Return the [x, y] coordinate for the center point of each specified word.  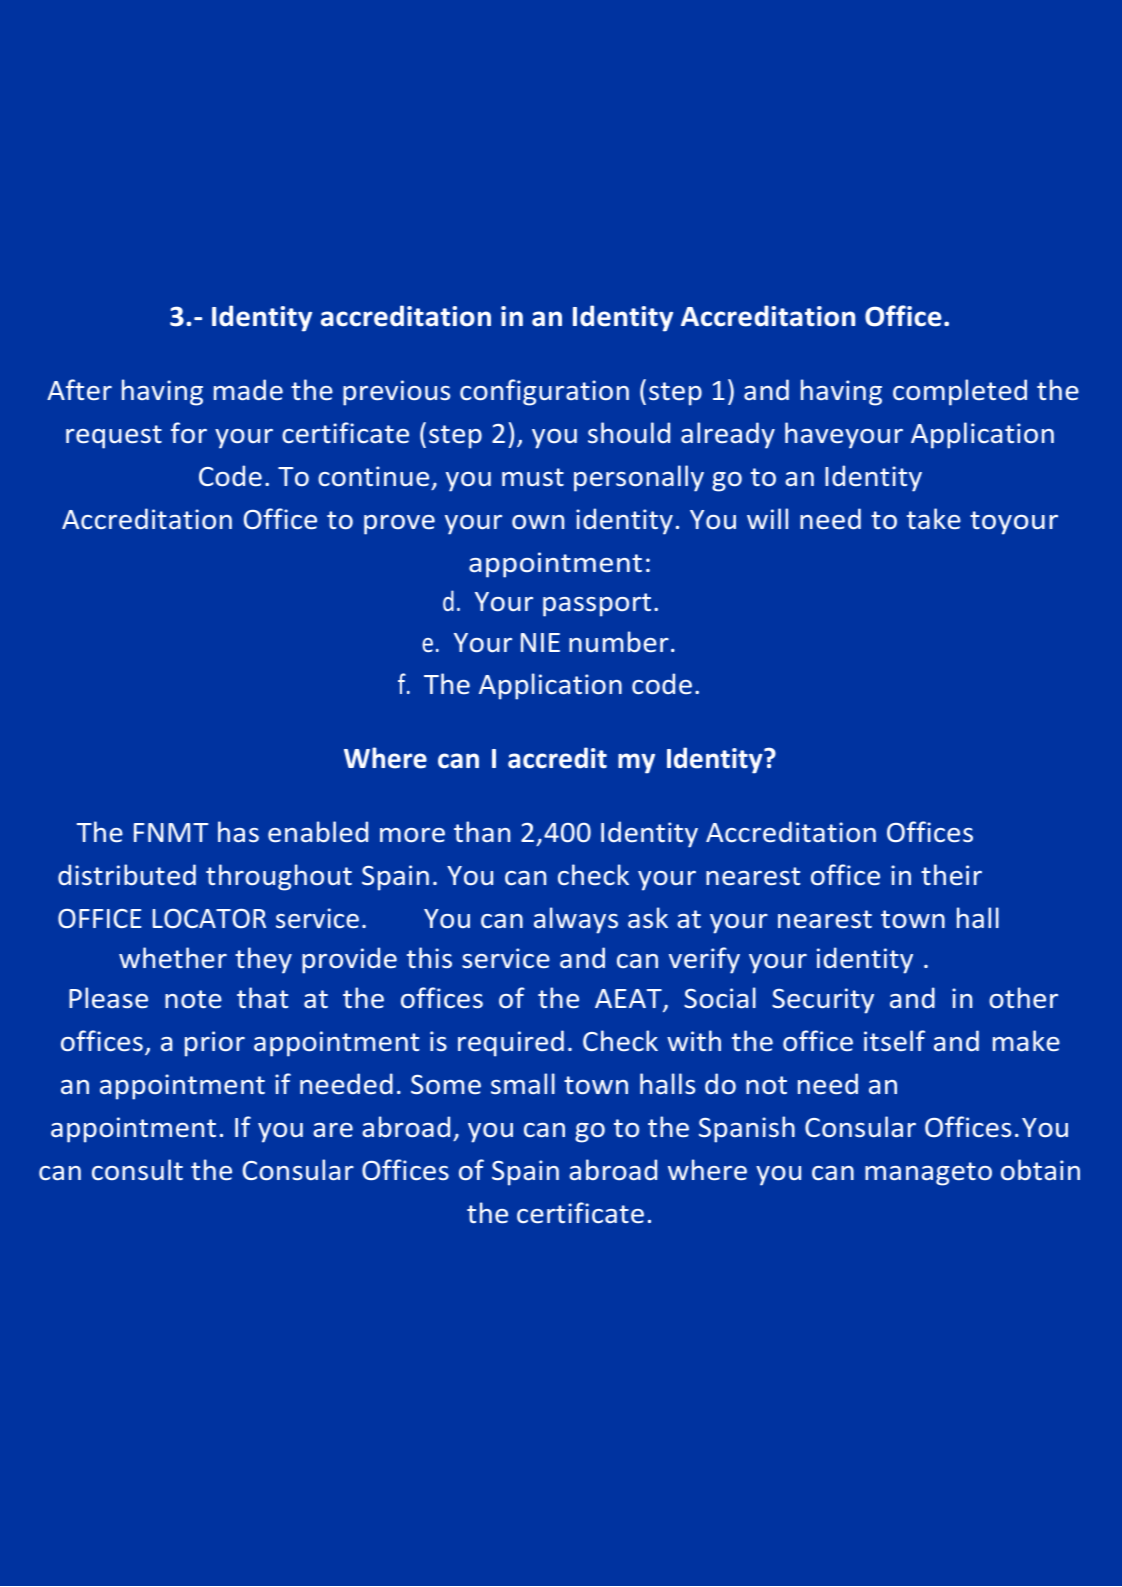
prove [399, 525]
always [576, 920]
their [951, 874]
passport [597, 605]
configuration [544, 392]
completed [960, 392]
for [189, 432]
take [934, 518]
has [238, 831]
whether [173, 957]
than [482, 831]
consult [137, 1169]
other [1023, 997]
